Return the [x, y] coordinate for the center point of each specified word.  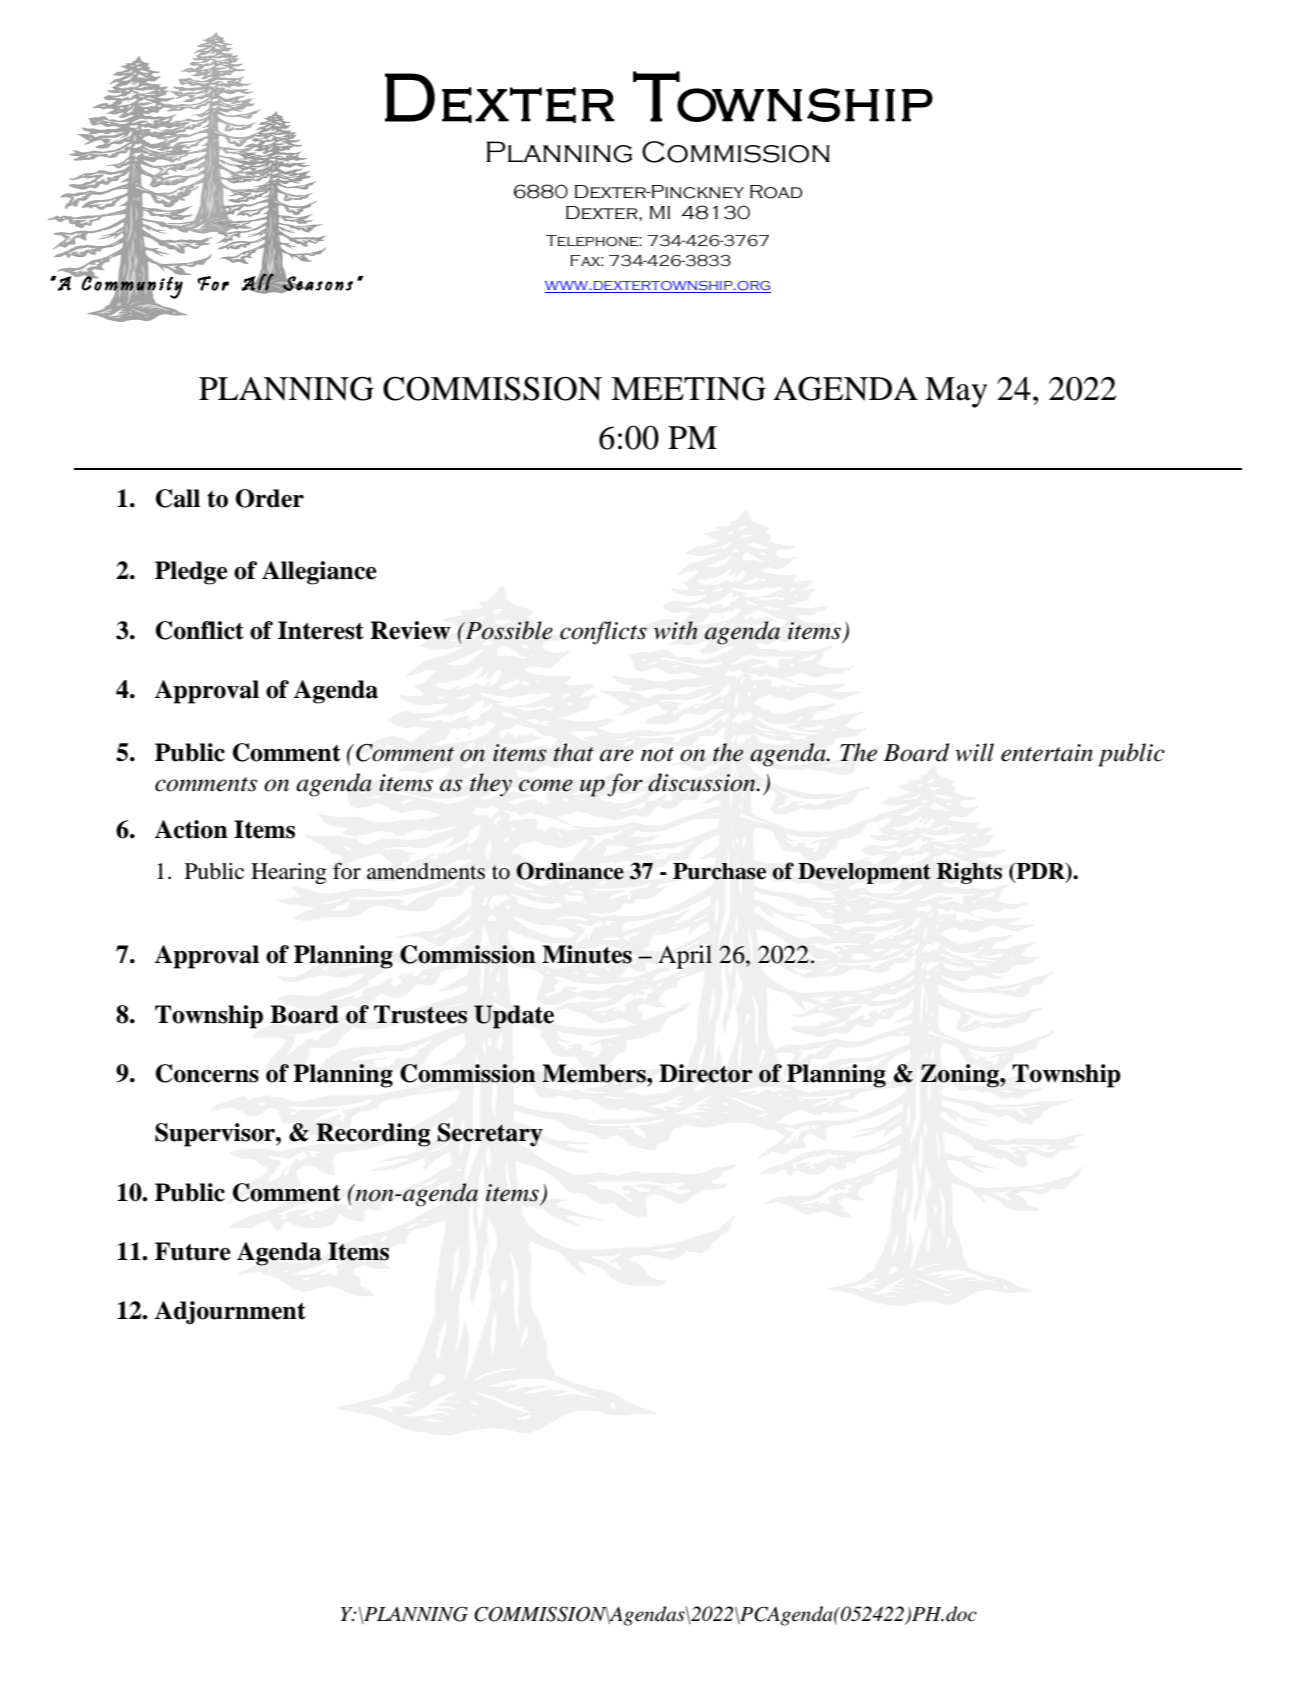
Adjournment [230, 1313]
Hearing [289, 873]
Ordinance [570, 871]
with [676, 630]
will [974, 752]
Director [706, 1073]
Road [776, 192]
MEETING [688, 388]
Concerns [207, 1073]
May [956, 392]
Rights [969, 873]
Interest [321, 630]
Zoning [961, 1076]
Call [178, 498]
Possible [508, 630]
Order [269, 498]
